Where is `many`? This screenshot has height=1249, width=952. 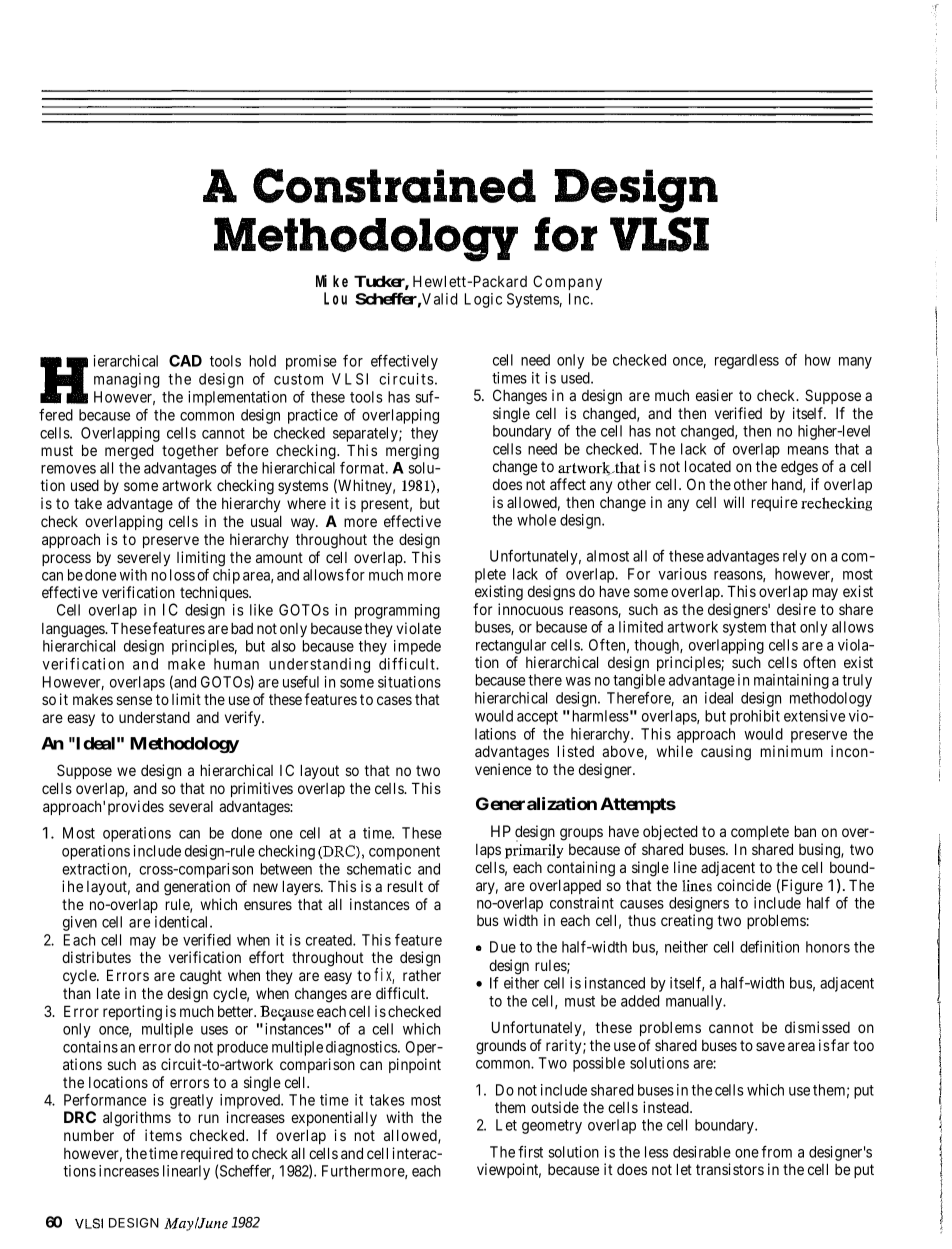 many is located at coordinates (855, 363).
